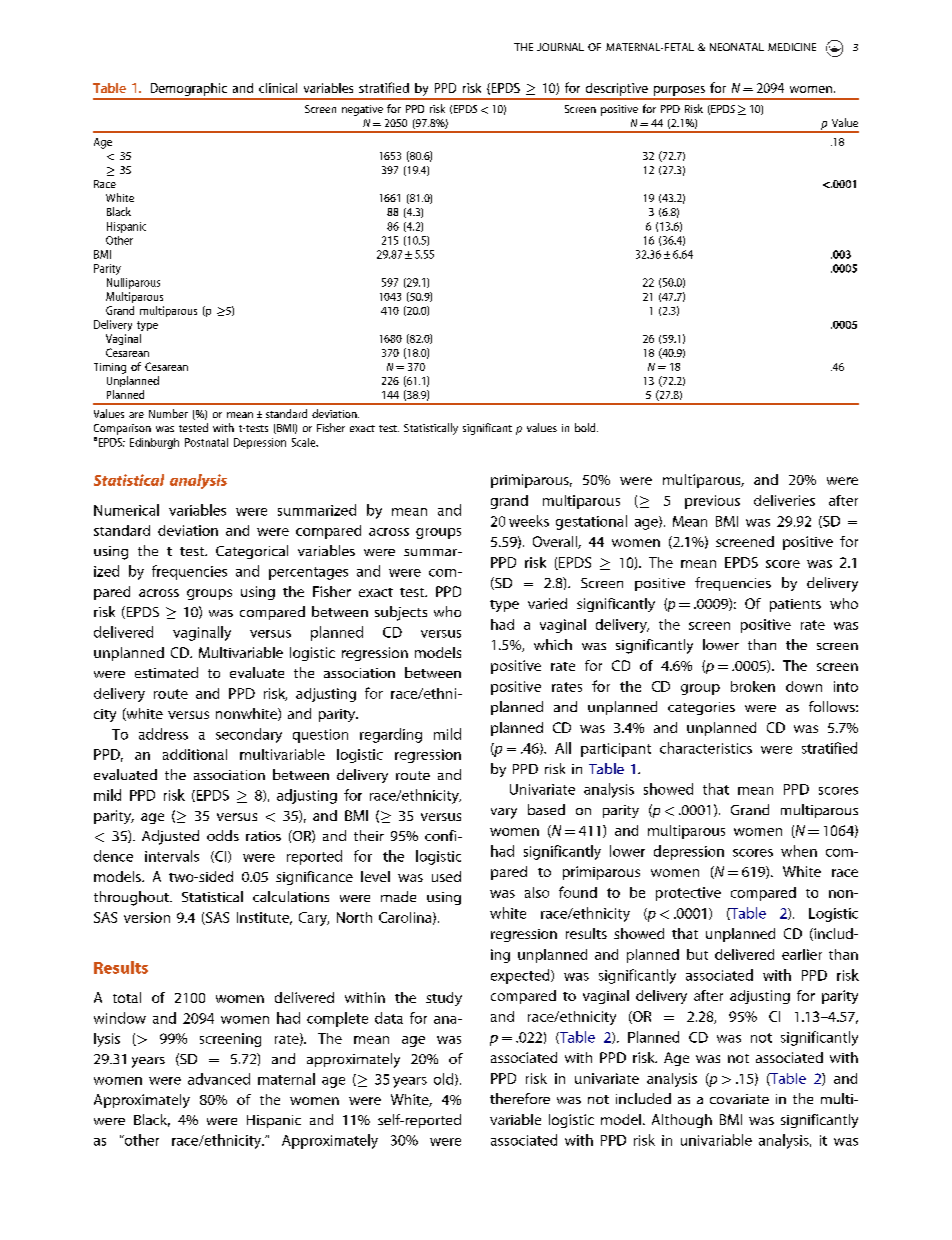 The image size is (952, 1240). Describe the element at coordinates (252, 552) in the page. I see `Categorical` at that location.
